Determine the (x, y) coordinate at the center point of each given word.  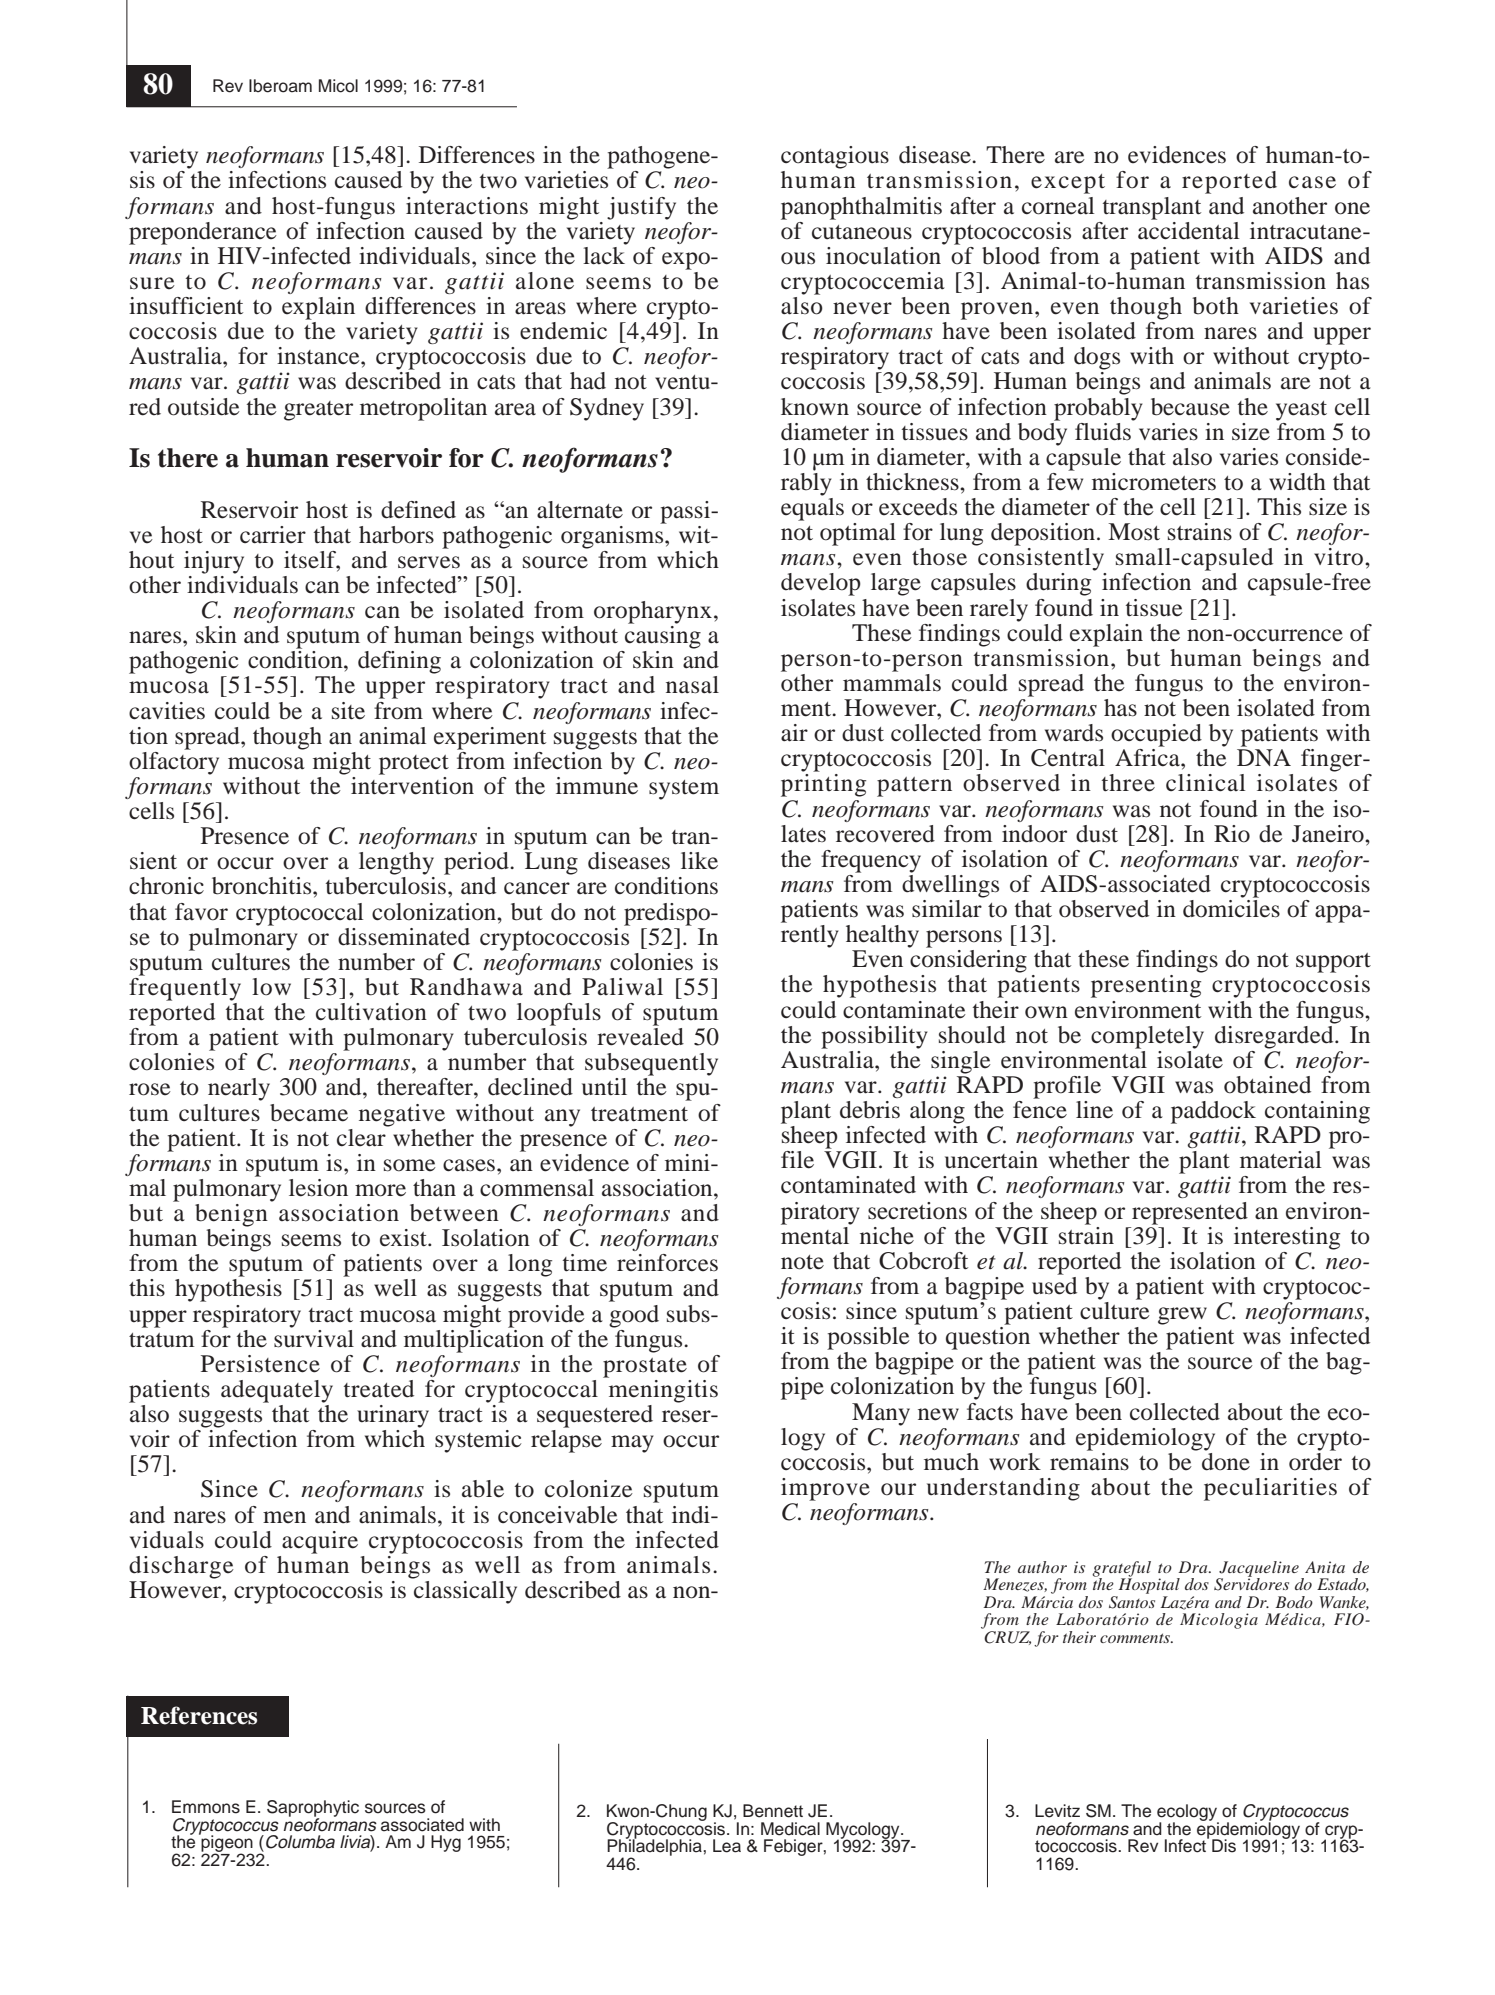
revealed (640, 1037)
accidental (1188, 229)
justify (641, 208)
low (271, 987)
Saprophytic (313, 1809)
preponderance (203, 233)
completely (1147, 1037)
